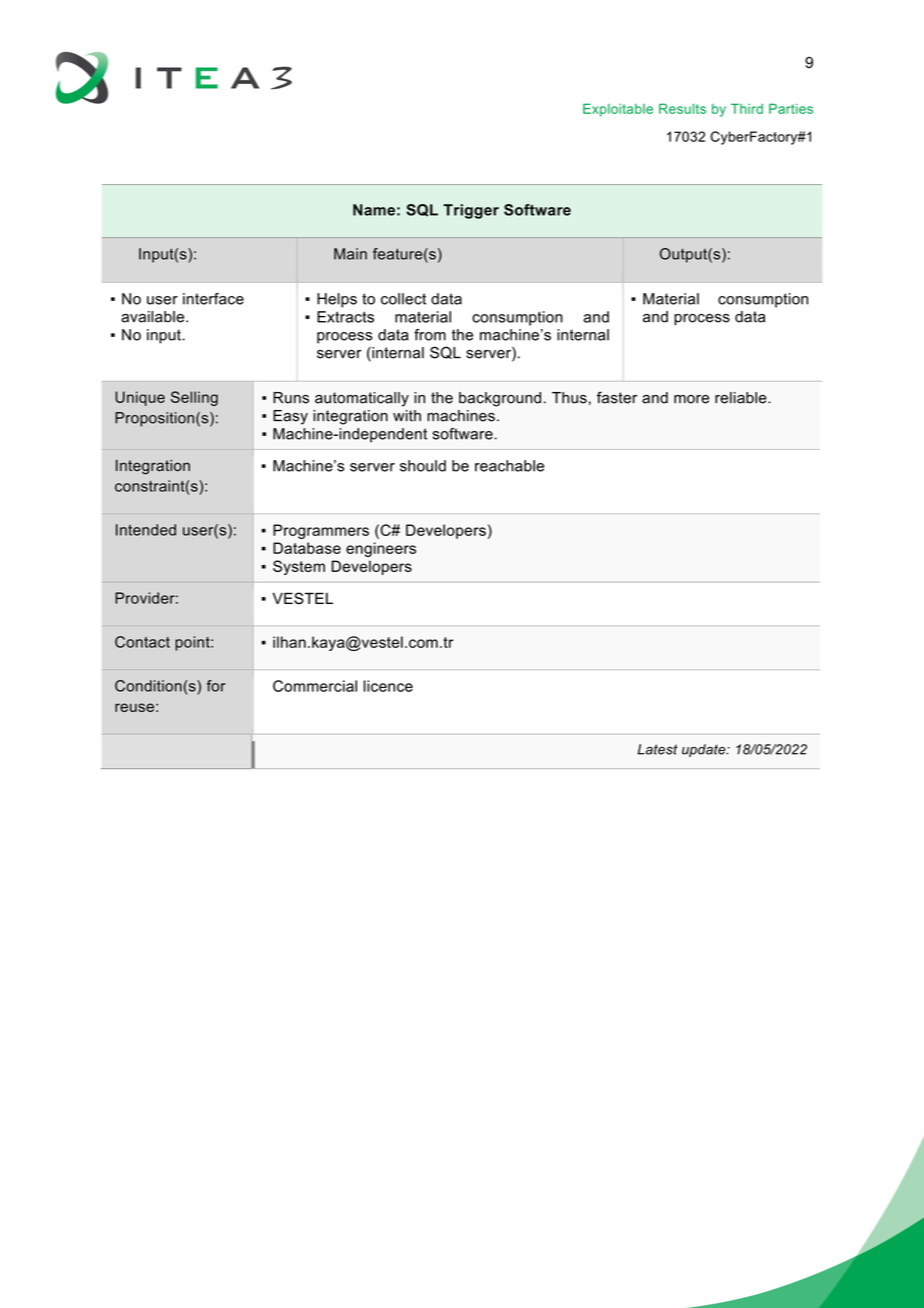 This page has height=1308, width=924. Describe the element at coordinates (146, 530) in the page. I see `Intended` at that location.
